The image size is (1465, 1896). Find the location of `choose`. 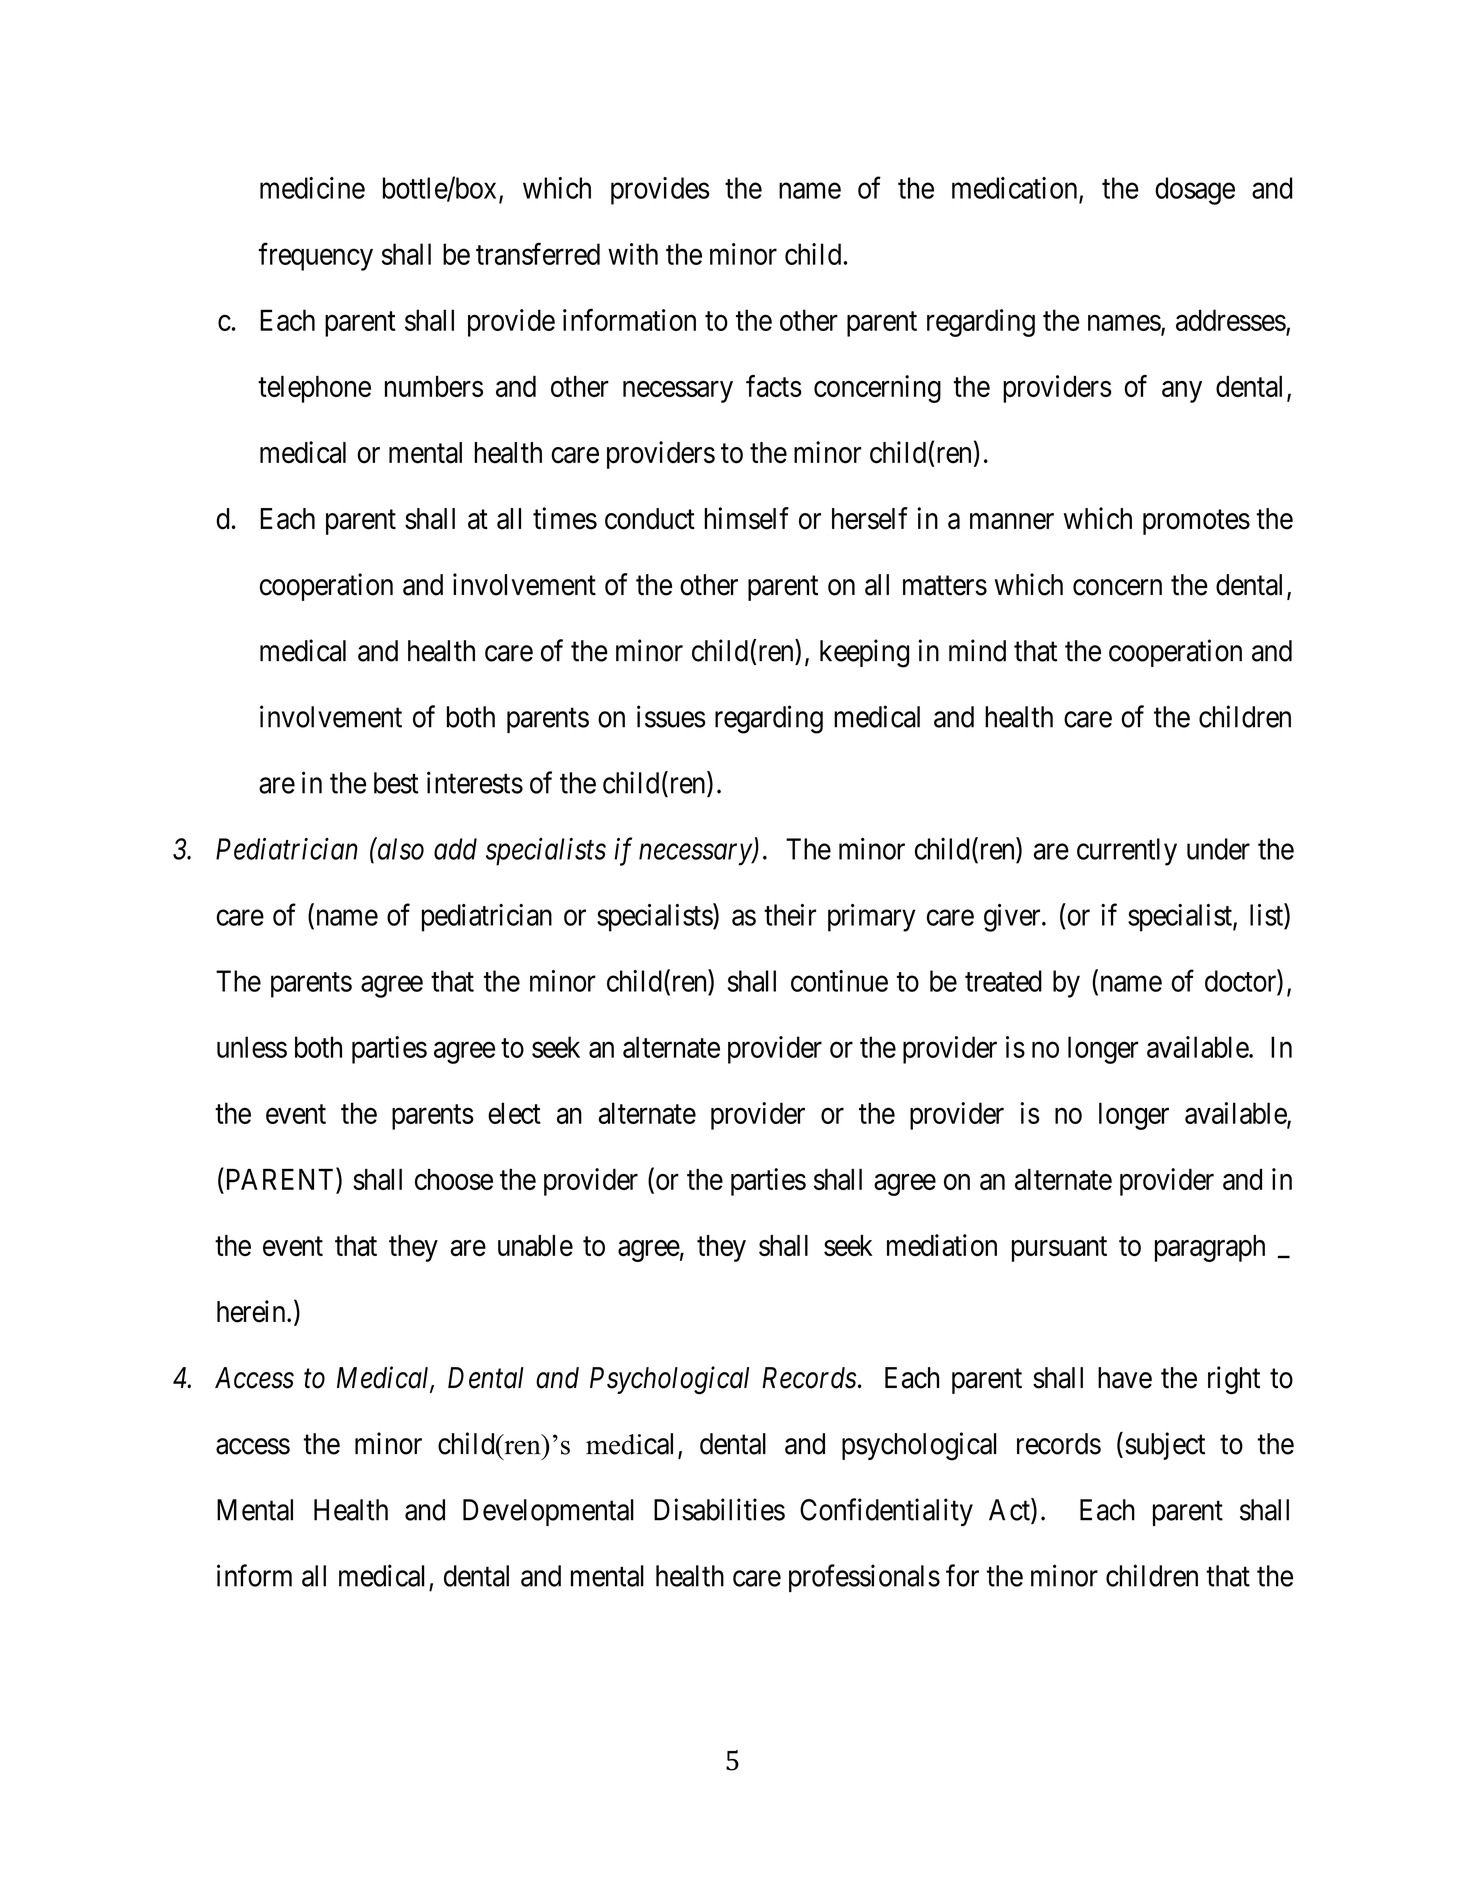

choose is located at coordinates (454, 1179).
